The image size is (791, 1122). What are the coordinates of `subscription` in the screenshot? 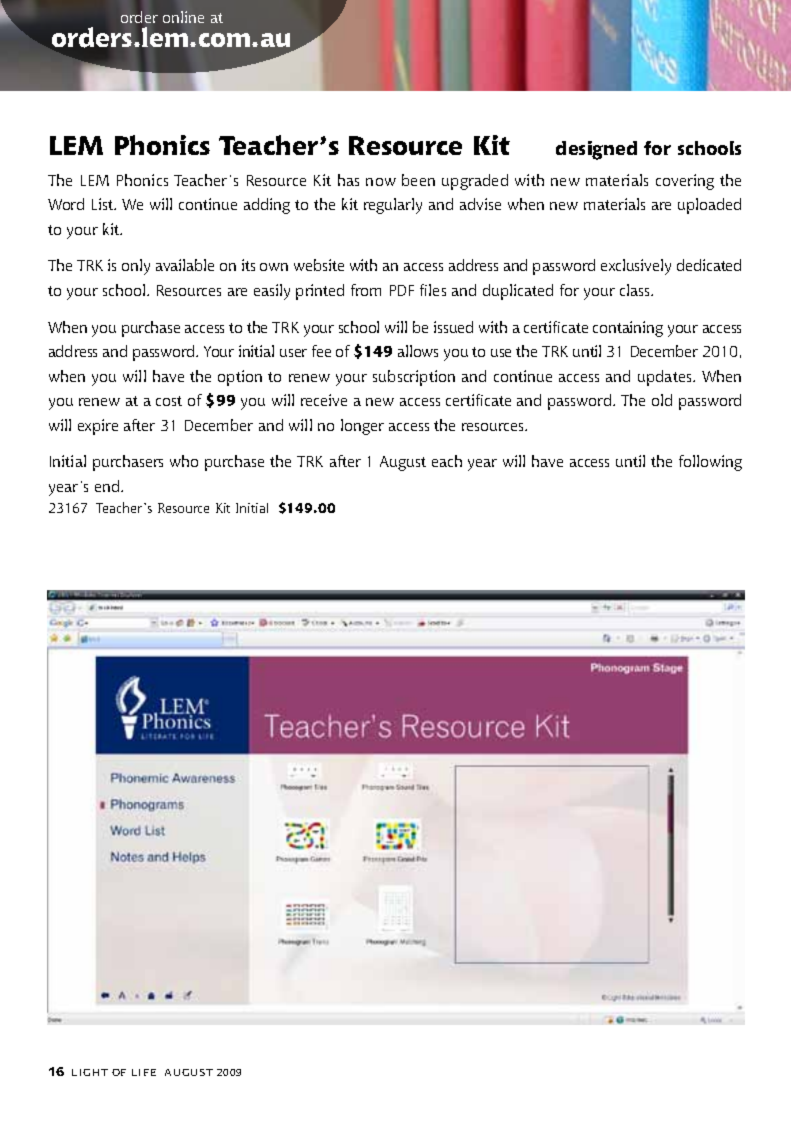 It's located at (414, 378).
